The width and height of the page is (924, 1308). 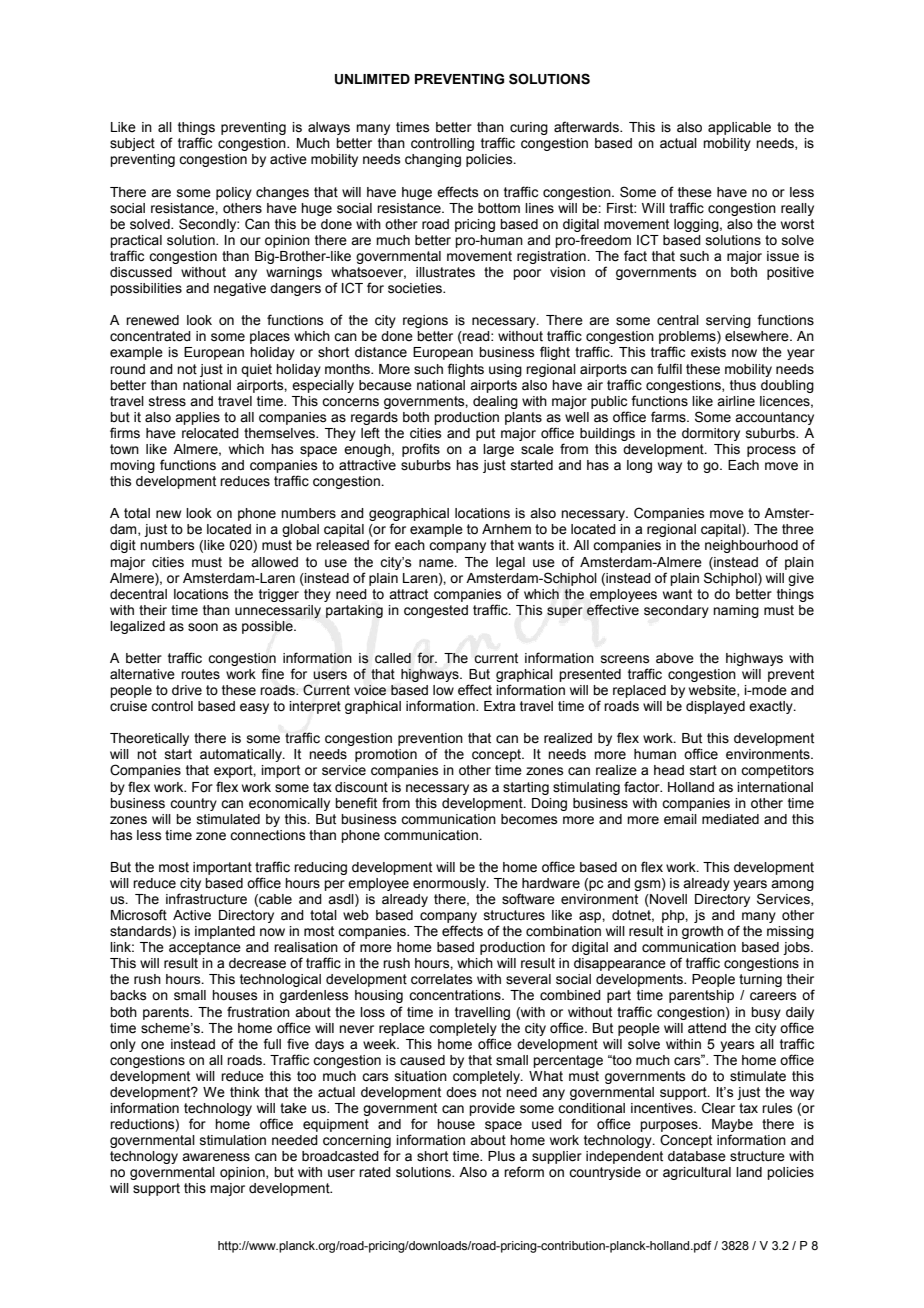 I want to click on naming, so click(x=736, y=611).
